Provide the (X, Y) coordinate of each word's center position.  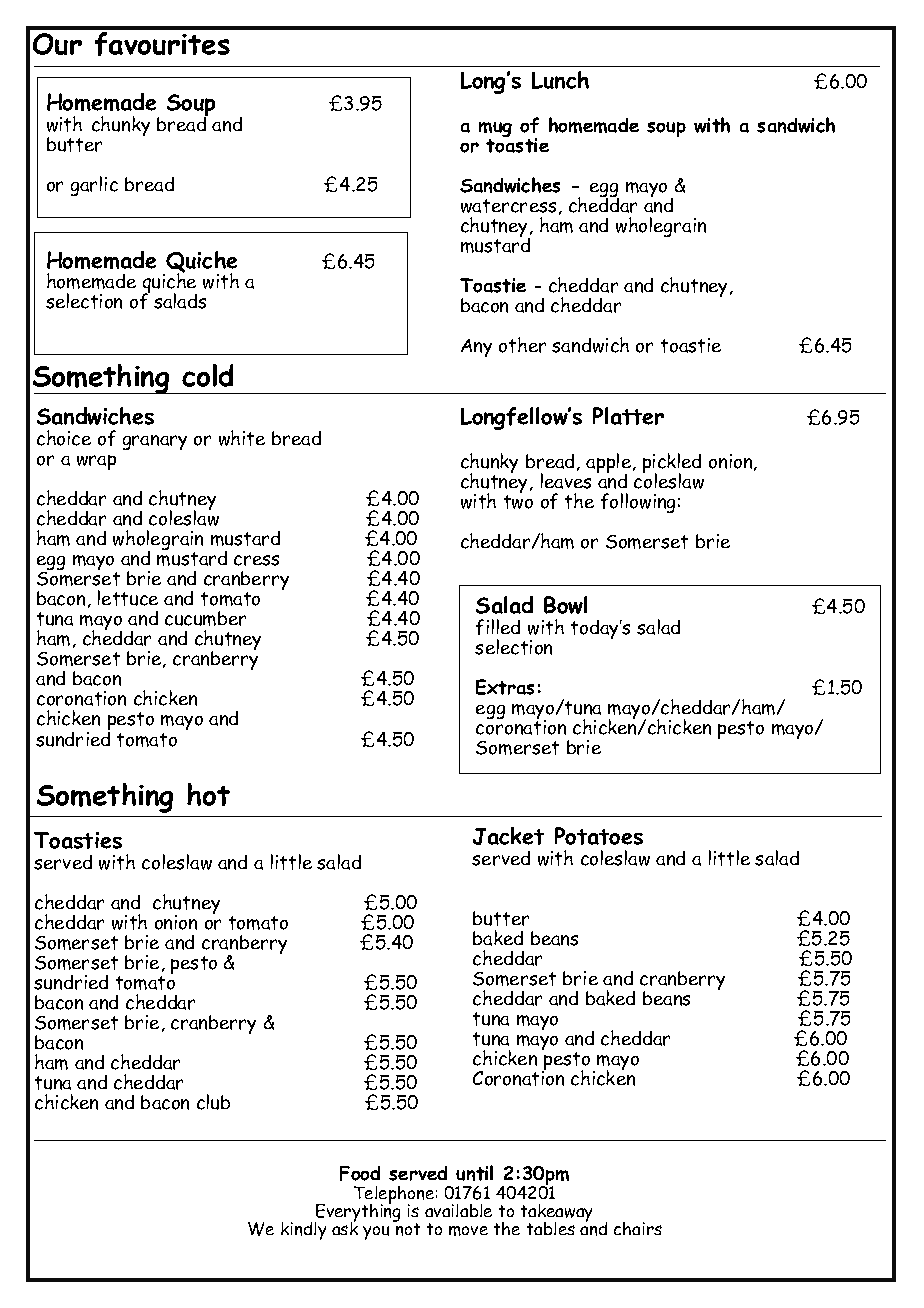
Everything (357, 1213)
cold (207, 375)
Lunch (560, 80)
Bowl (565, 605)
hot (208, 794)
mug (495, 131)
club (213, 1102)
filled (498, 627)
